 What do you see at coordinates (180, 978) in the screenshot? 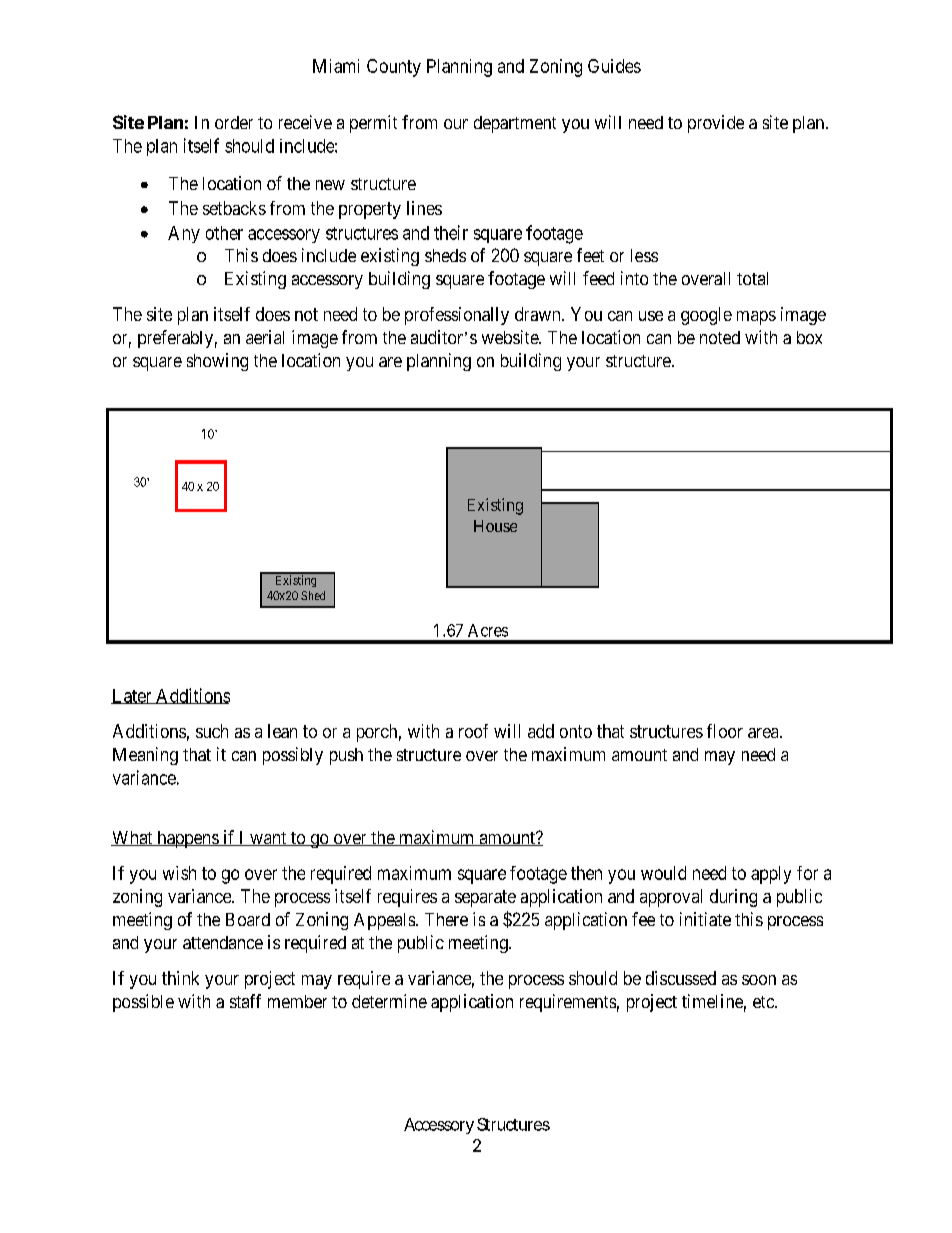
I see `think` at bounding box center [180, 978].
